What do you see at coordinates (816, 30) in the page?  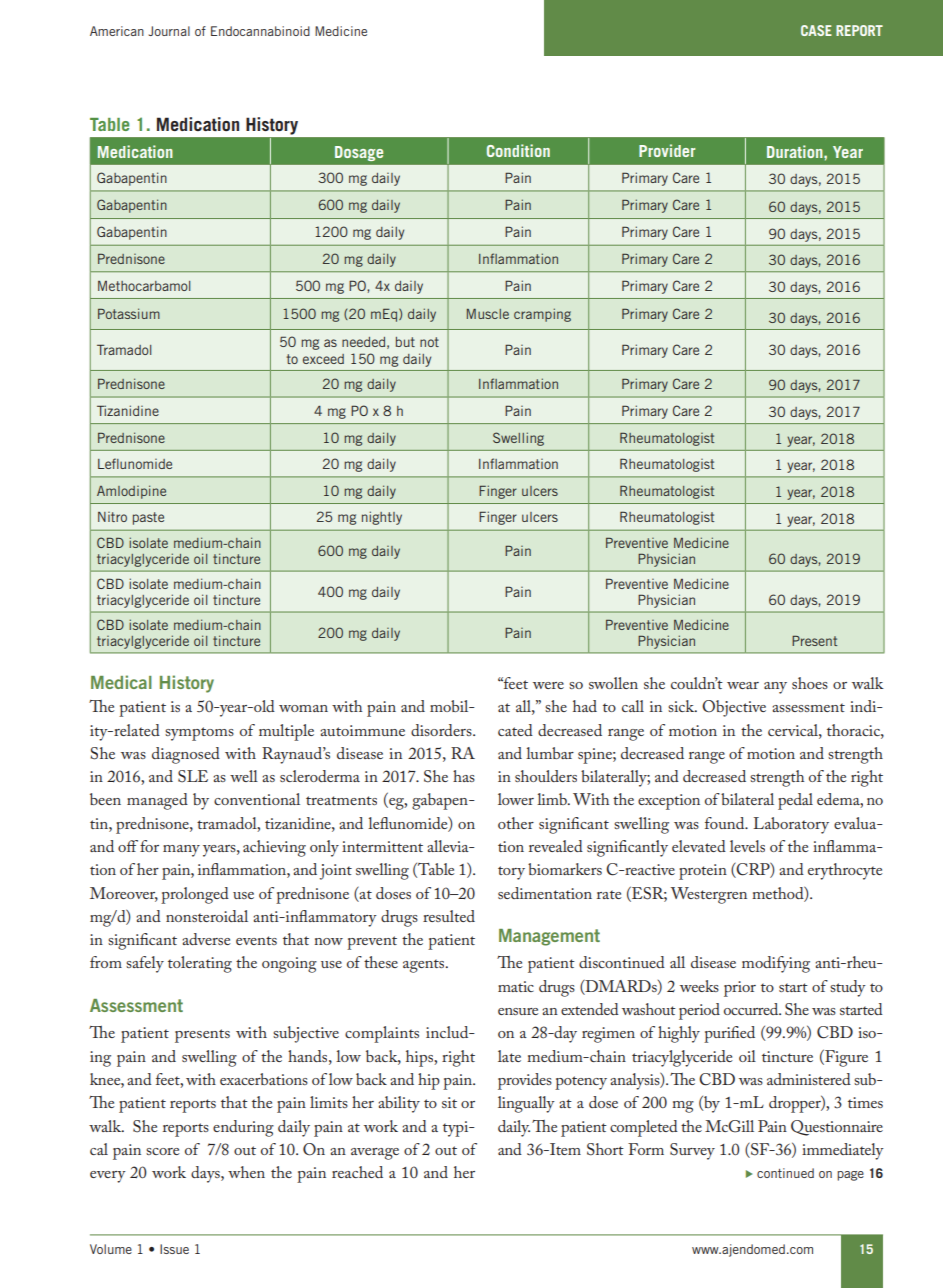 I see `CASE` at bounding box center [816, 30].
